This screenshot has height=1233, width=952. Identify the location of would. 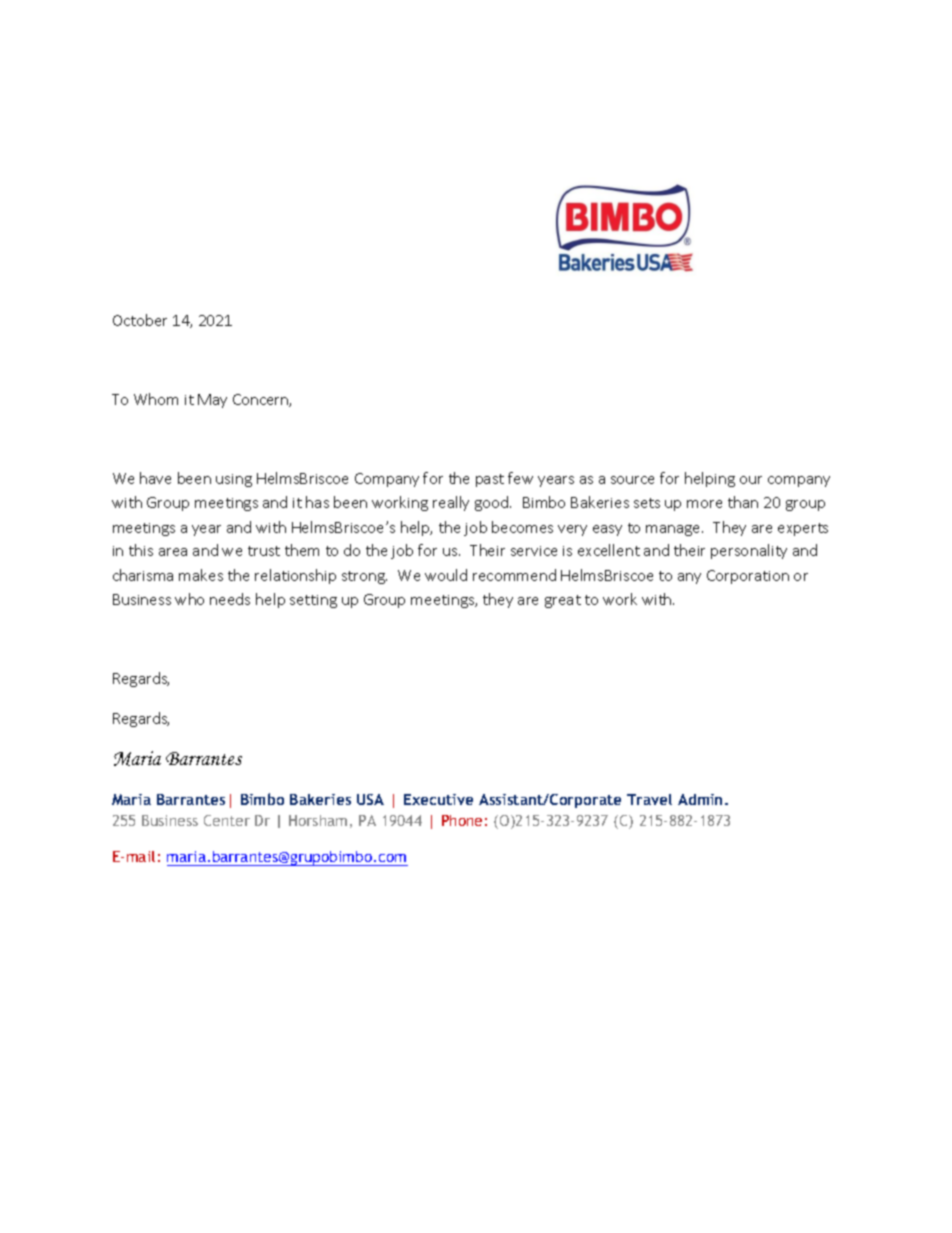
(446, 575).
